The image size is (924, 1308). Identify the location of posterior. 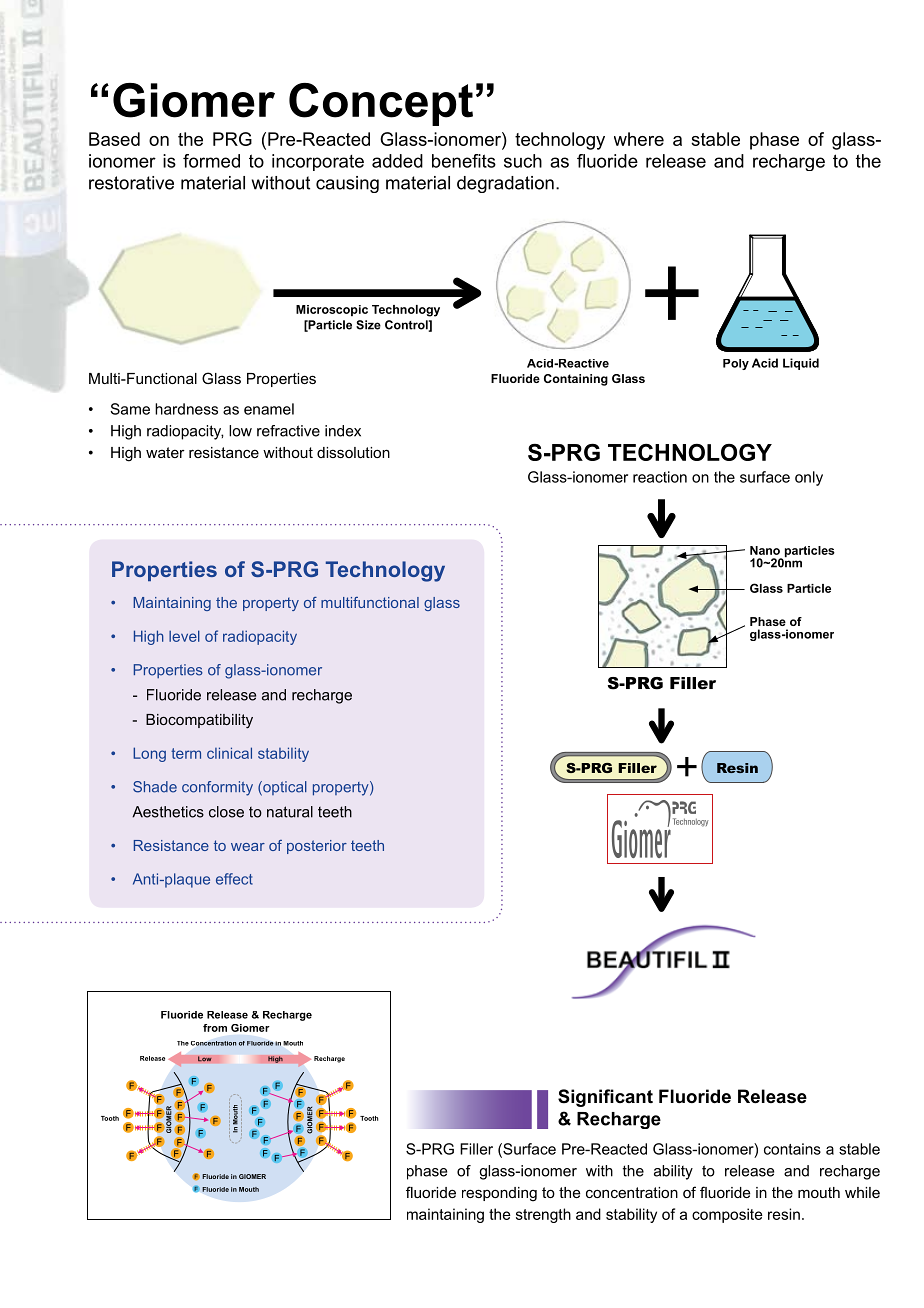
(317, 847).
